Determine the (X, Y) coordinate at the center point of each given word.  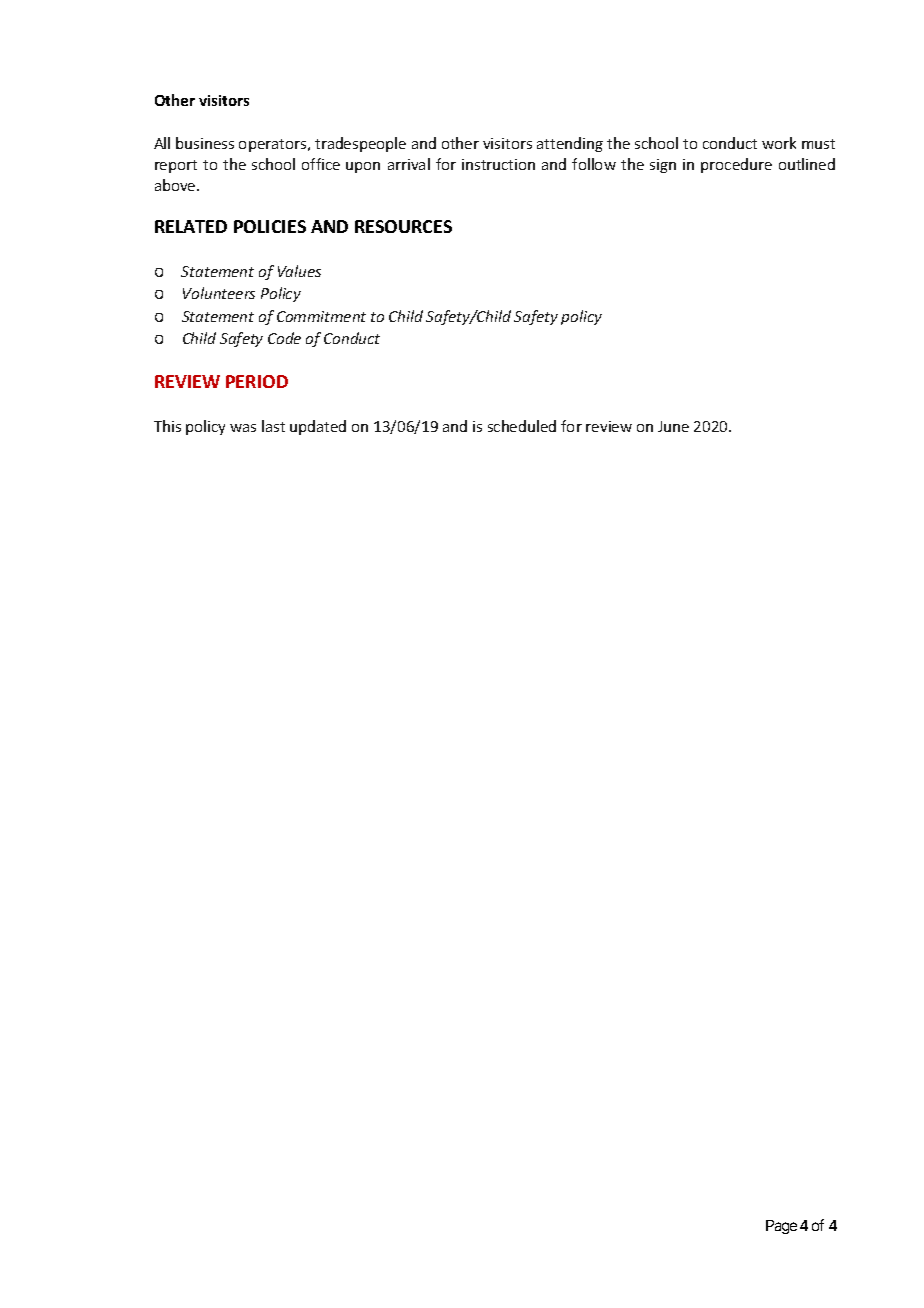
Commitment (321, 316)
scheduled (522, 426)
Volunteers (219, 293)
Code (284, 338)
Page (781, 1227)
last (273, 426)
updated (318, 427)
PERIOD (257, 381)
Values (299, 271)
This (167, 426)
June (673, 426)
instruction (498, 164)
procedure (736, 165)
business (205, 143)
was (243, 428)
